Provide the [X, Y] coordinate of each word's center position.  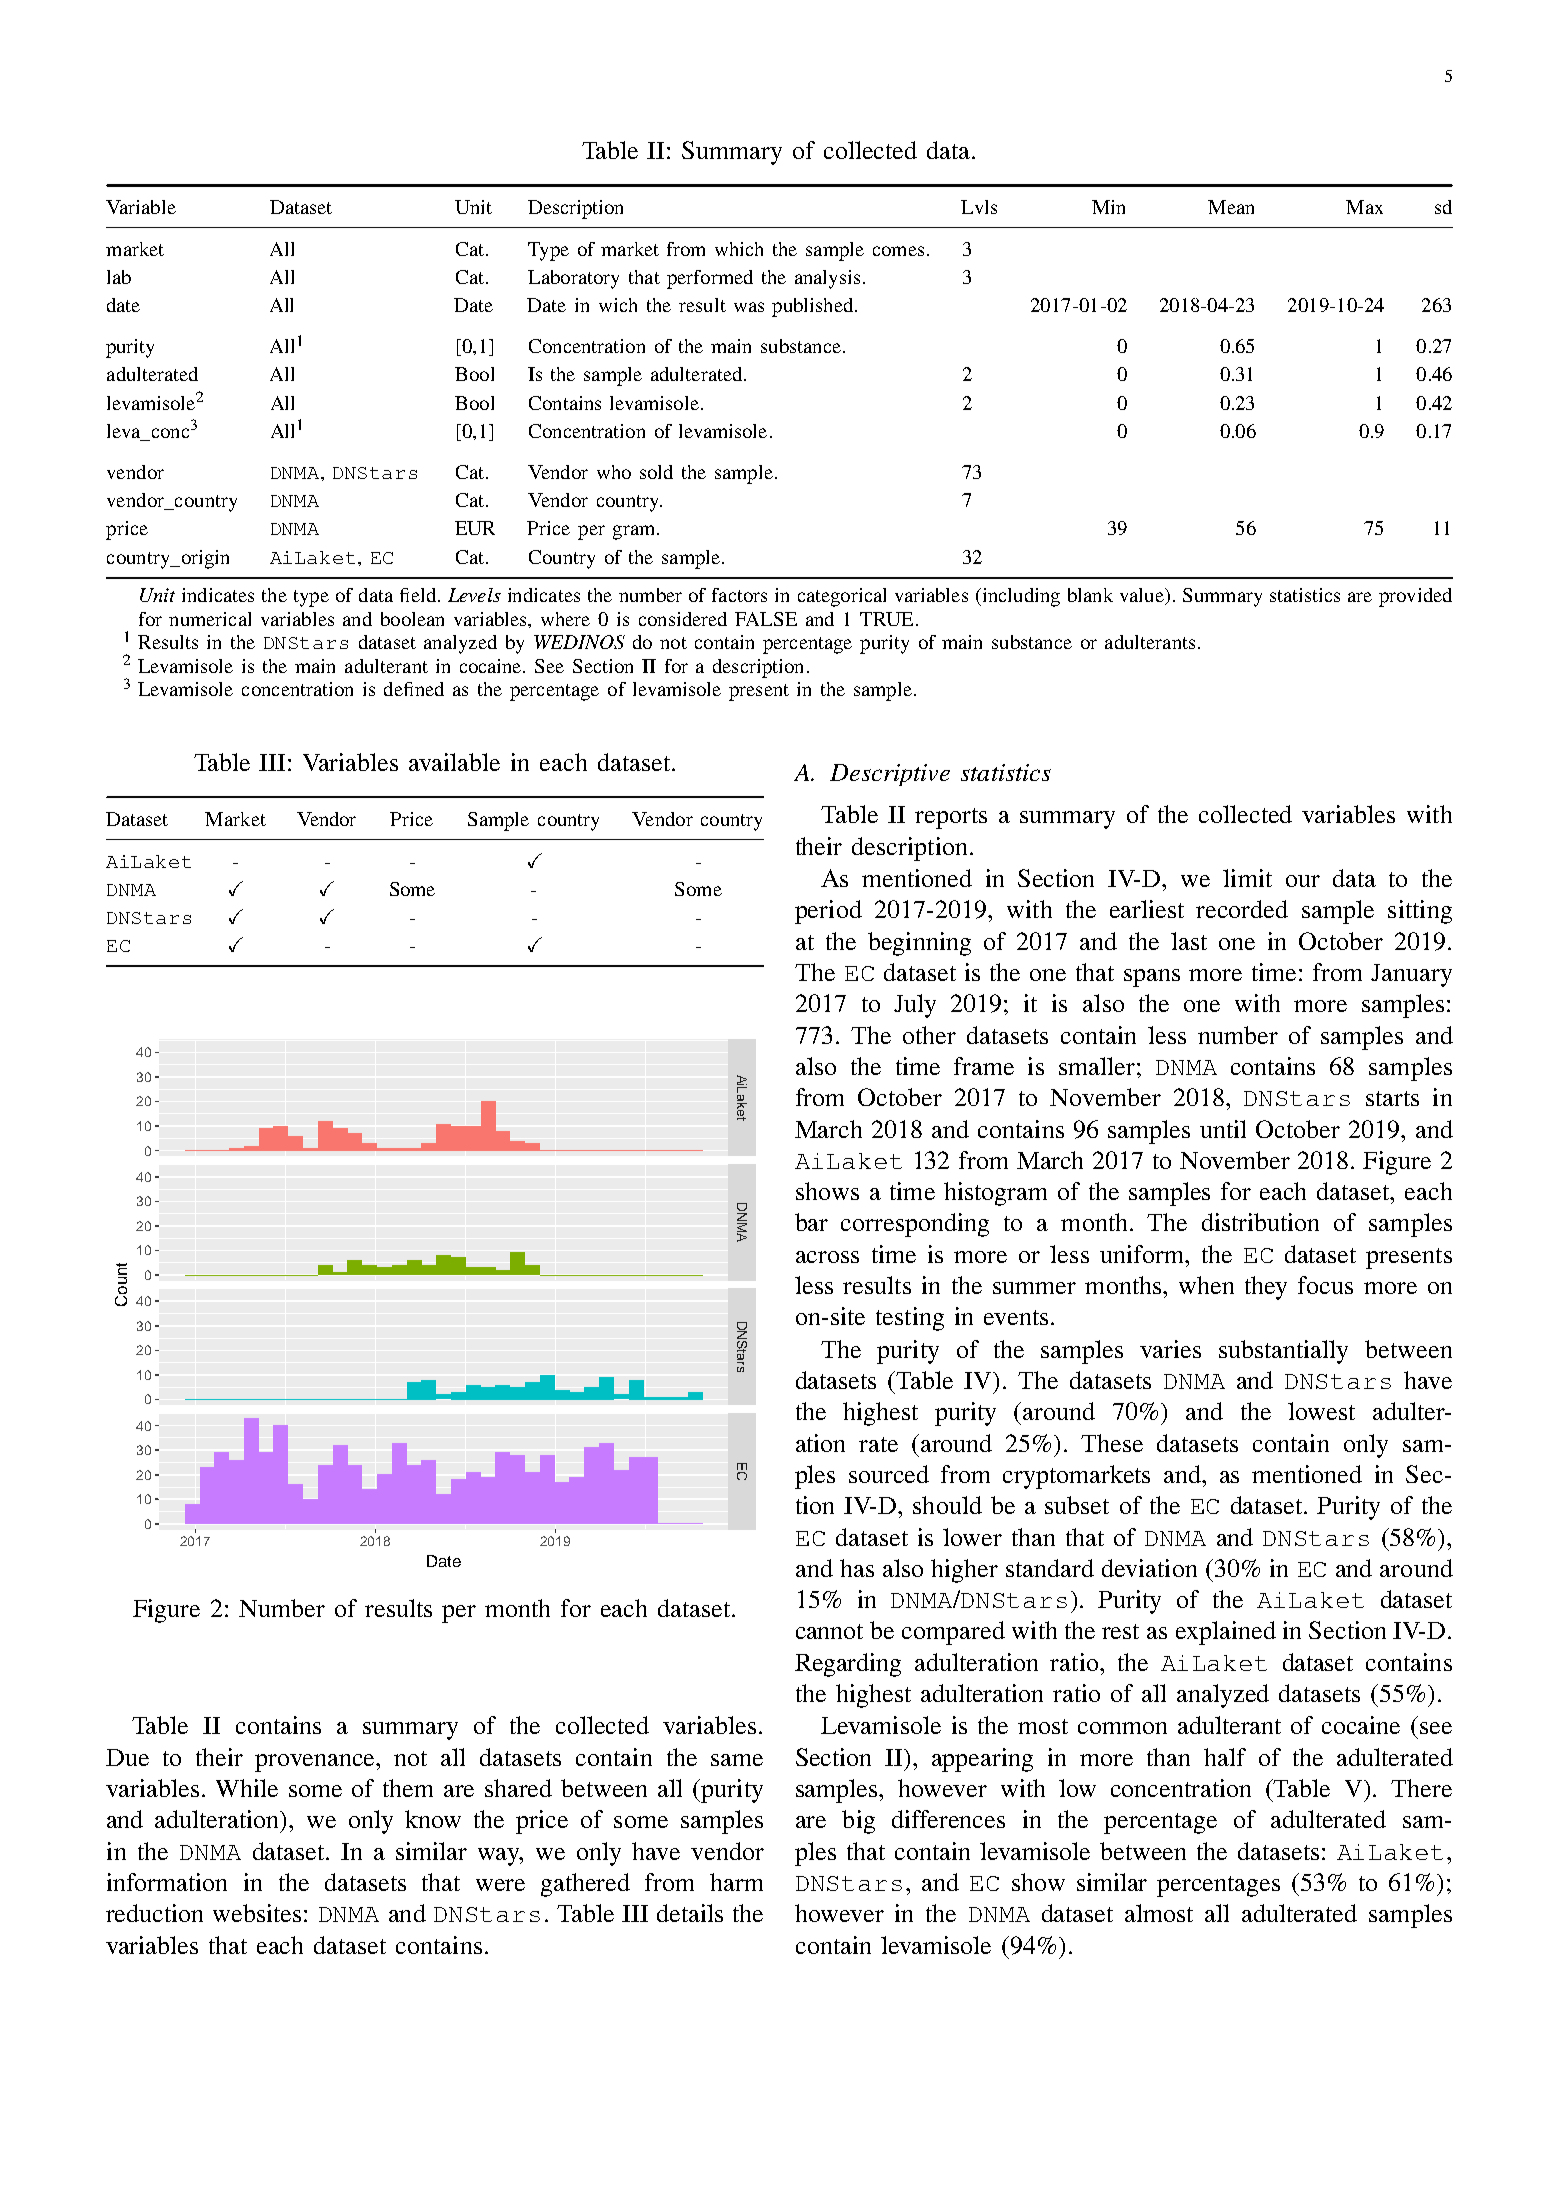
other [929, 1035]
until [1223, 1129]
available [454, 762]
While [247, 1788]
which [739, 249]
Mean [1231, 207]
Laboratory [573, 279]
